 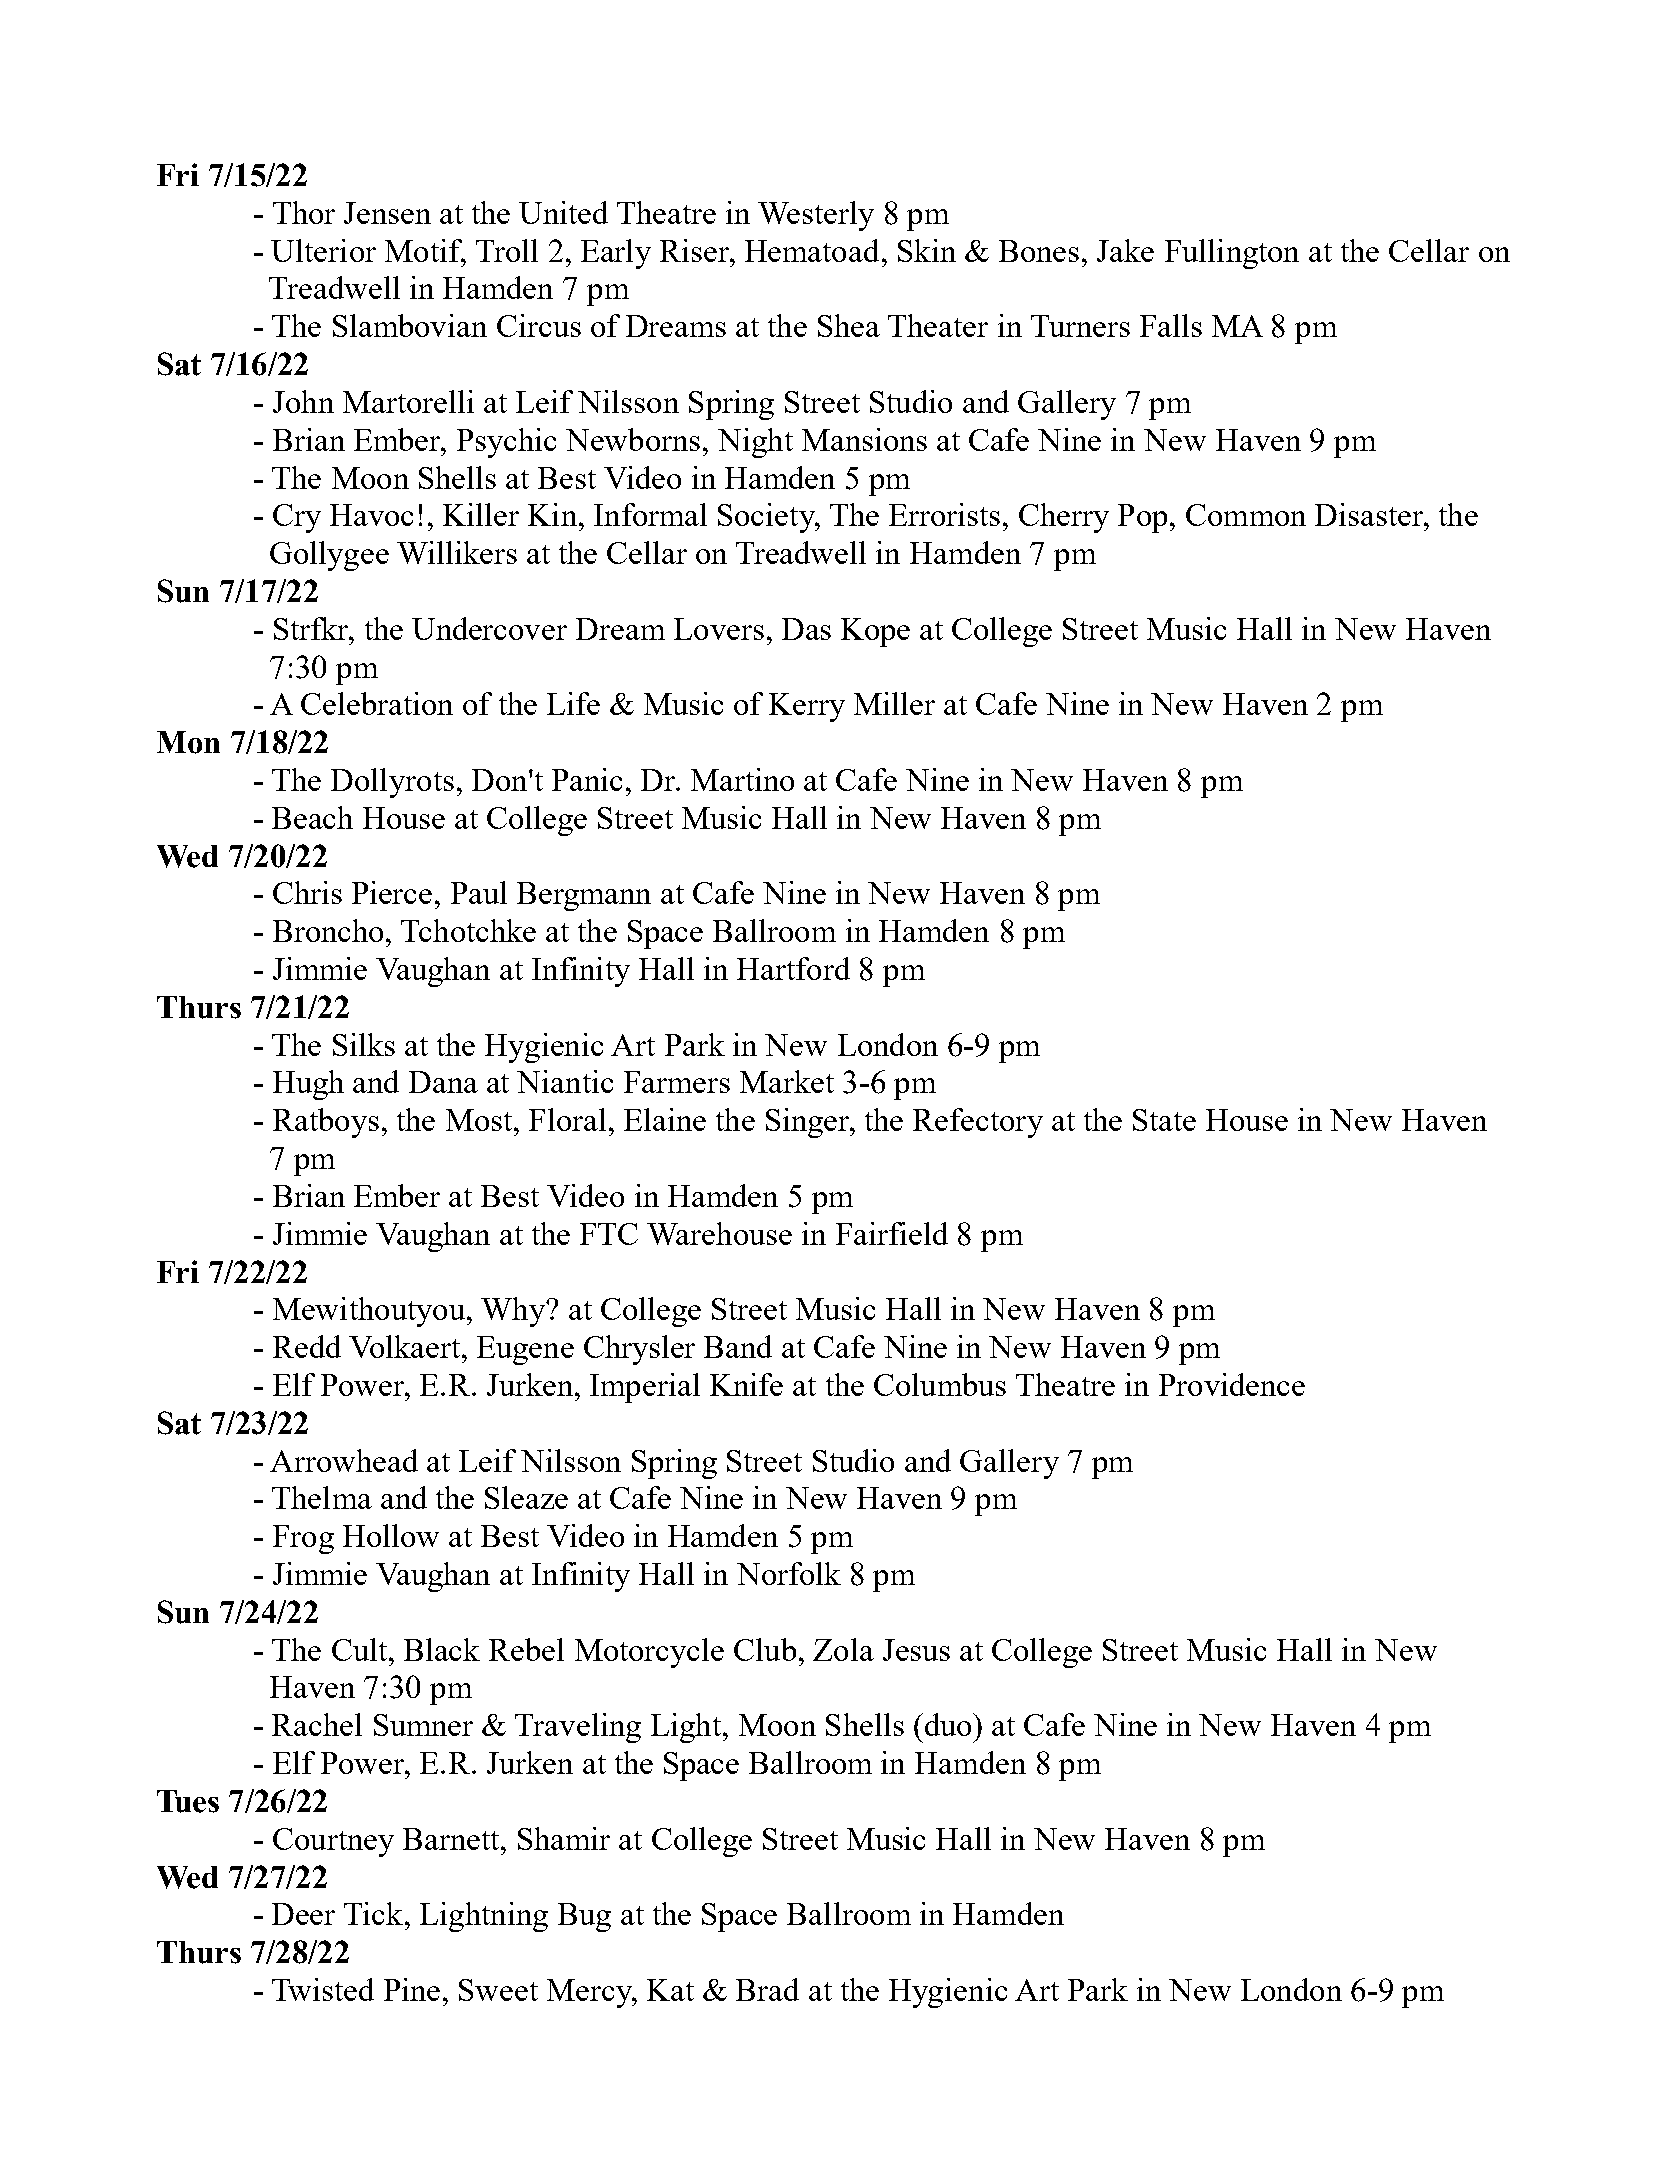 I want to click on Deer, so click(x=303, y=1914).
